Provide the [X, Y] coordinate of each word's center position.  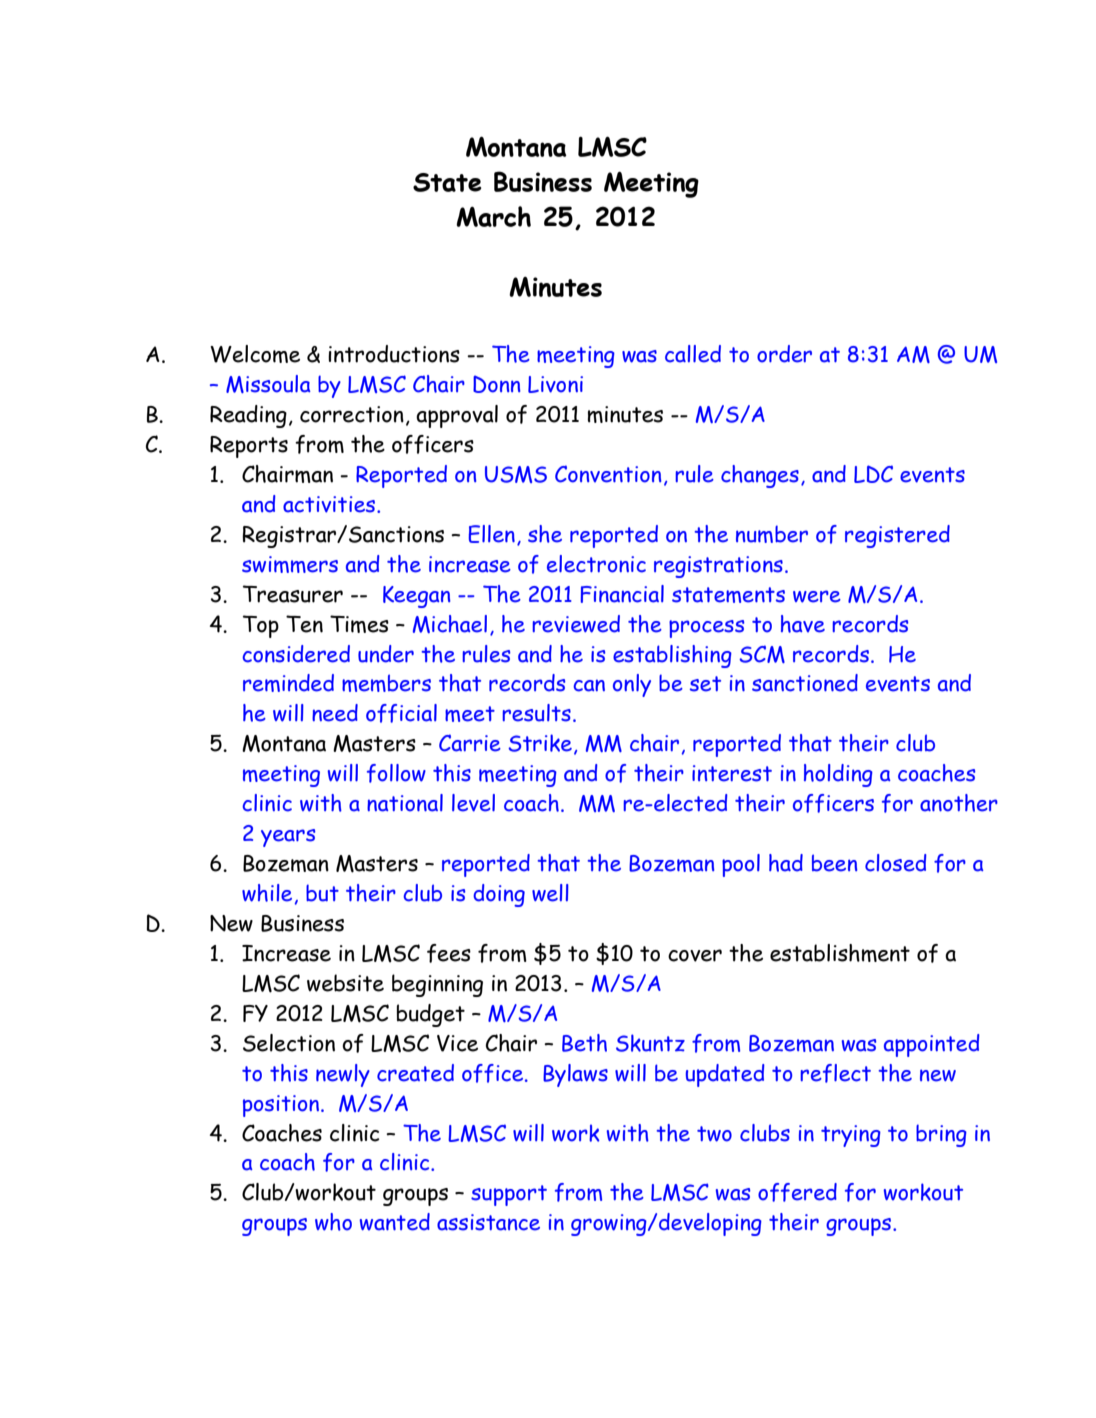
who [333, 1222]
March [493, 216]
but [322, 893]
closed [896, 863]
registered [897, 536]
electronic [596, 564]
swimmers [290, 564]
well [550, 893]
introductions [394, 354]
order [784, 354]
